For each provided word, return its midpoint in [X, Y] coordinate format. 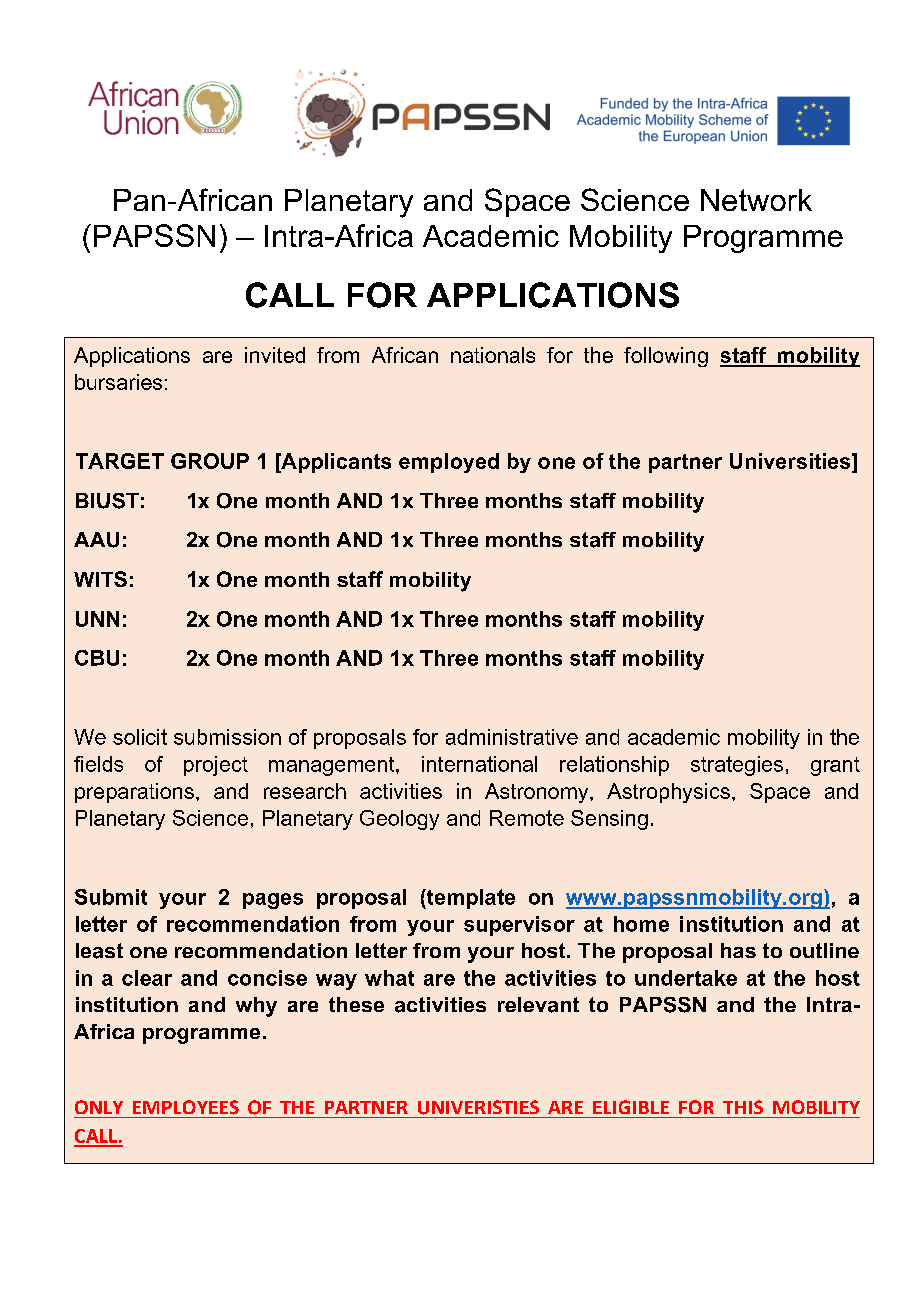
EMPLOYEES [186, 1107]
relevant [538, 1005]
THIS [743, 1107]
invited [275, 355]
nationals [493, 355]
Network [756, 200]
